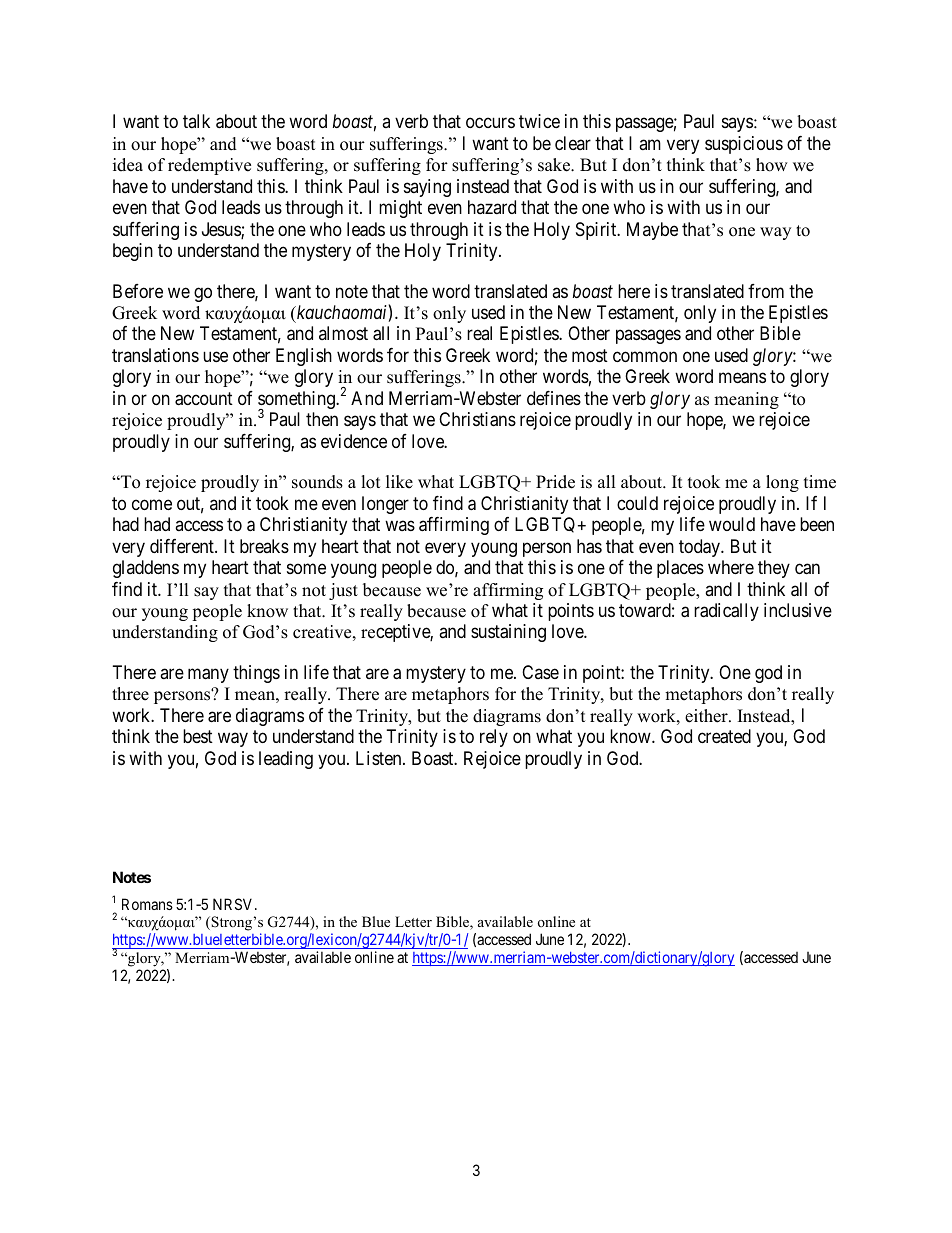  I want to click on defines, so click(554, 398).
